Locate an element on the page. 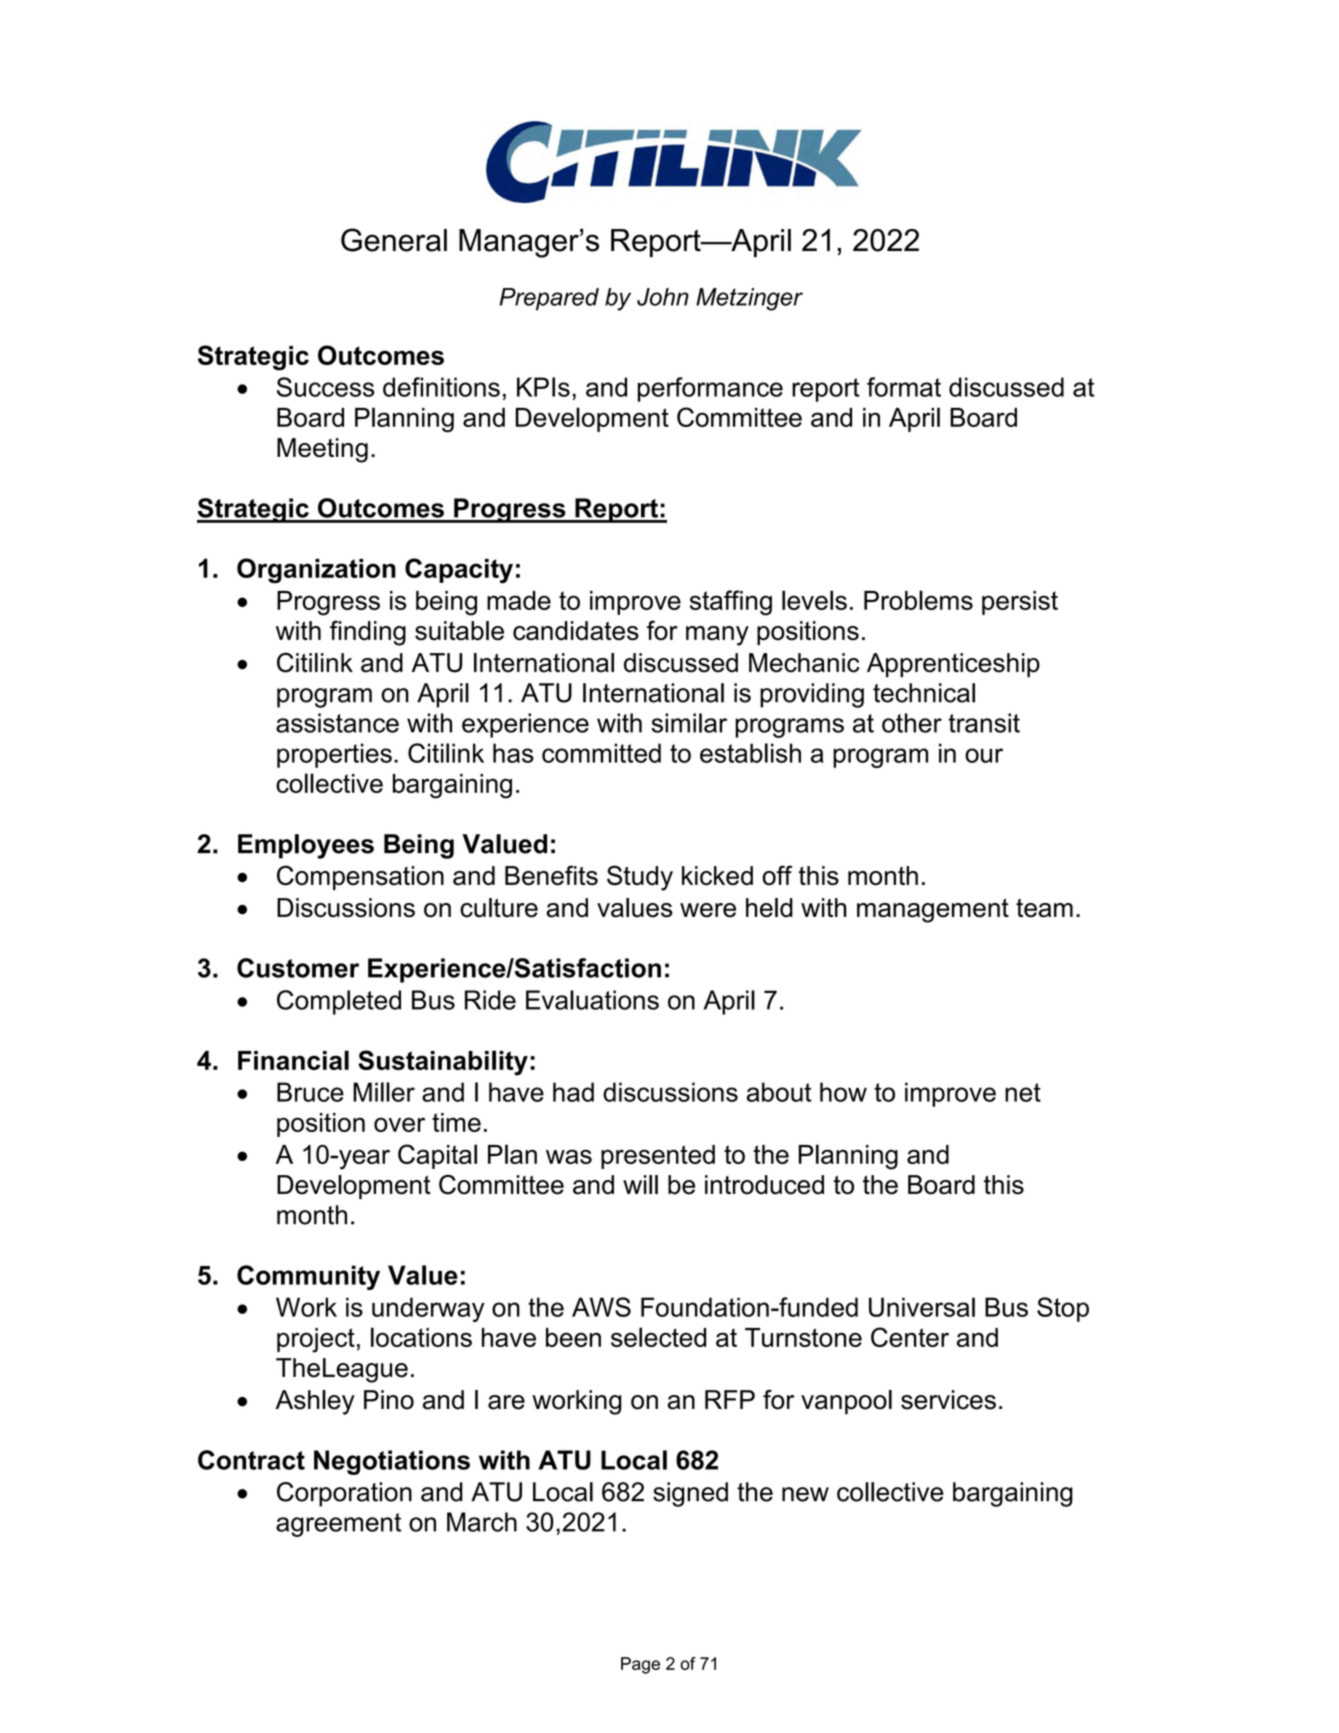 This page has height=1733, width=1339. John is located at coordinates (663, 297).
